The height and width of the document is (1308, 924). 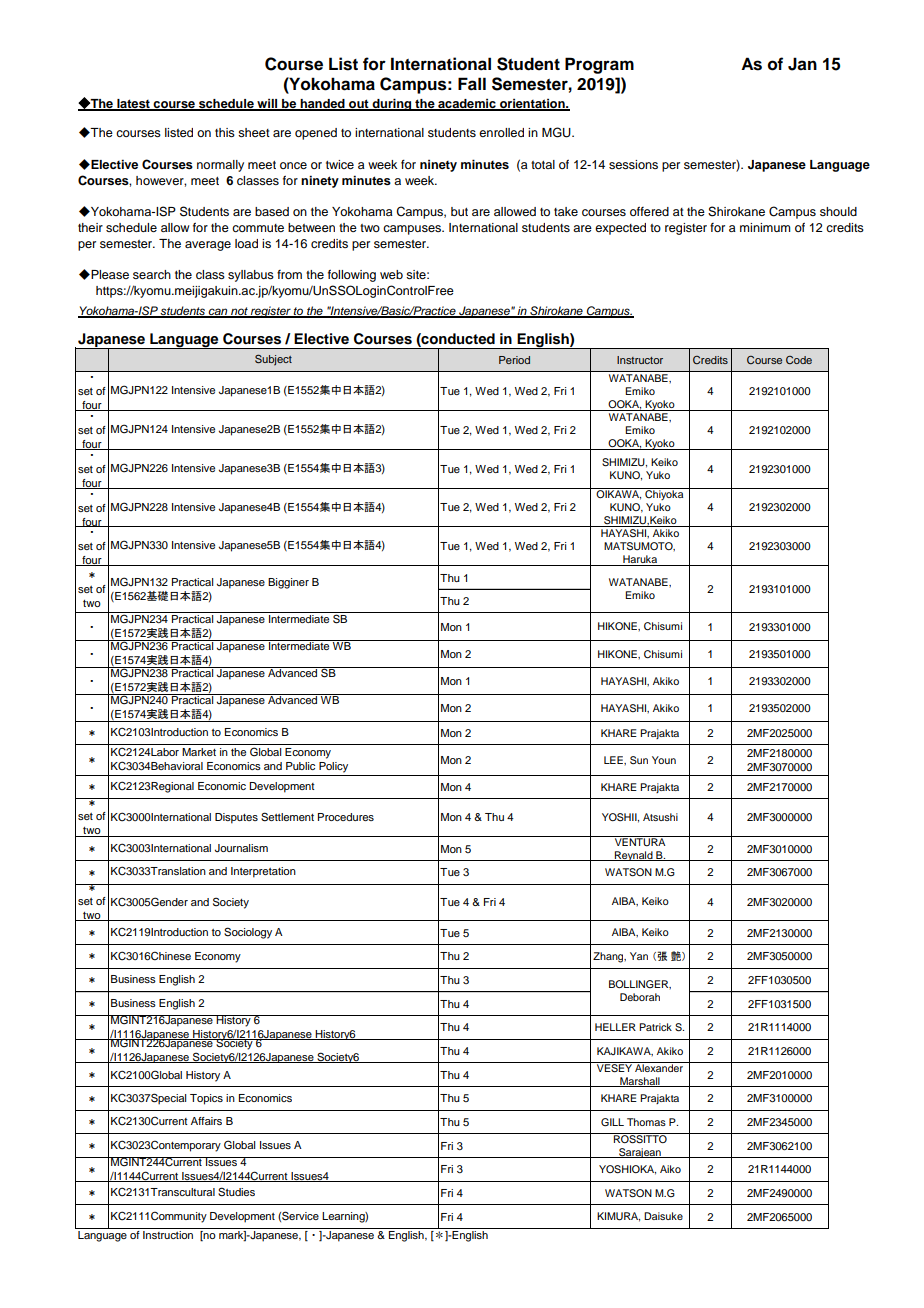 What do you see at coordinates (663, 1216) in the document?
I see `Daisuke` at bounding box center [663, 1216].
